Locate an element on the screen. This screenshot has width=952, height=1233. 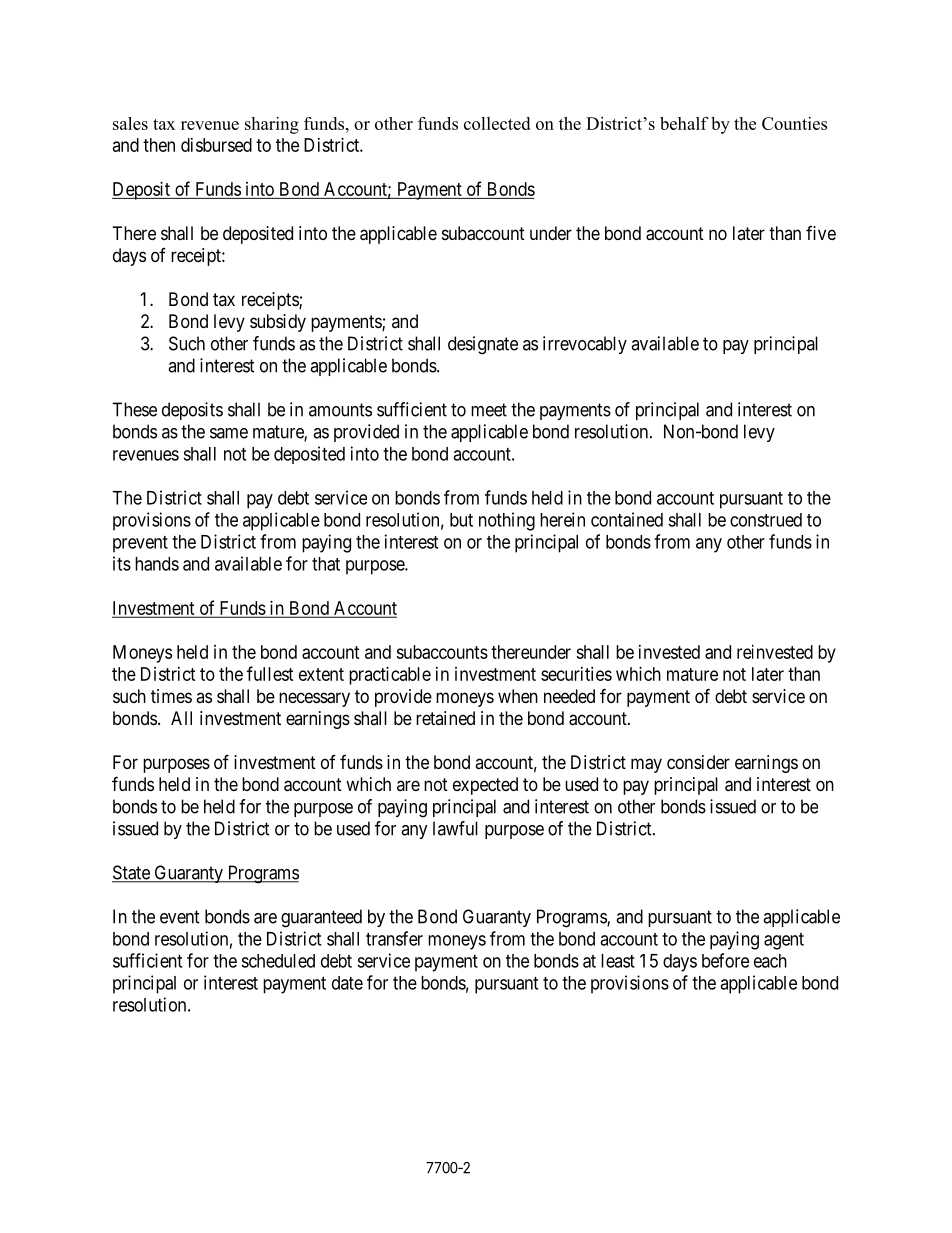
hands is located at coordinates (157, 564).
